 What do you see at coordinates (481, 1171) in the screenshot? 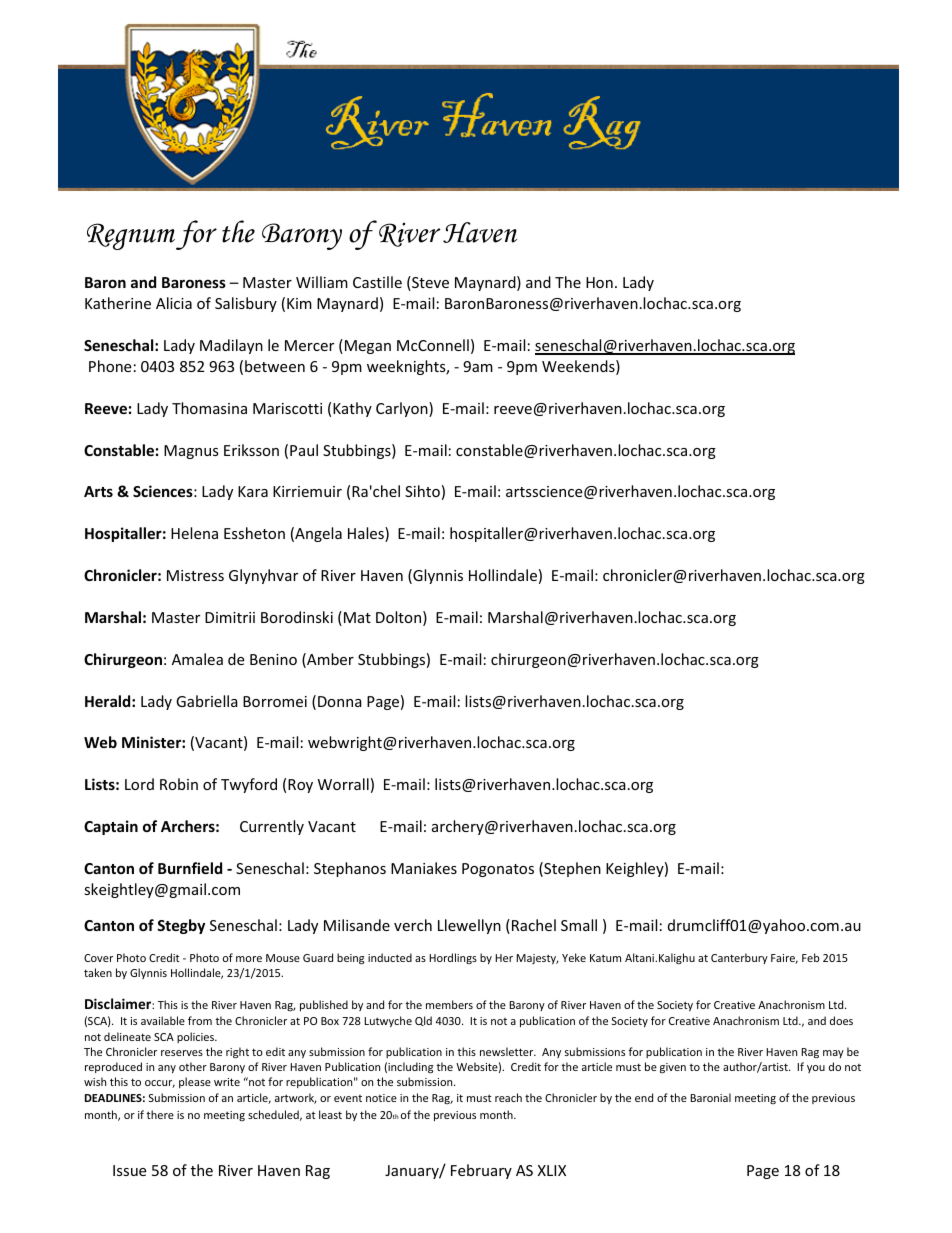
I see `February` at bounding box center [481, 1171].
